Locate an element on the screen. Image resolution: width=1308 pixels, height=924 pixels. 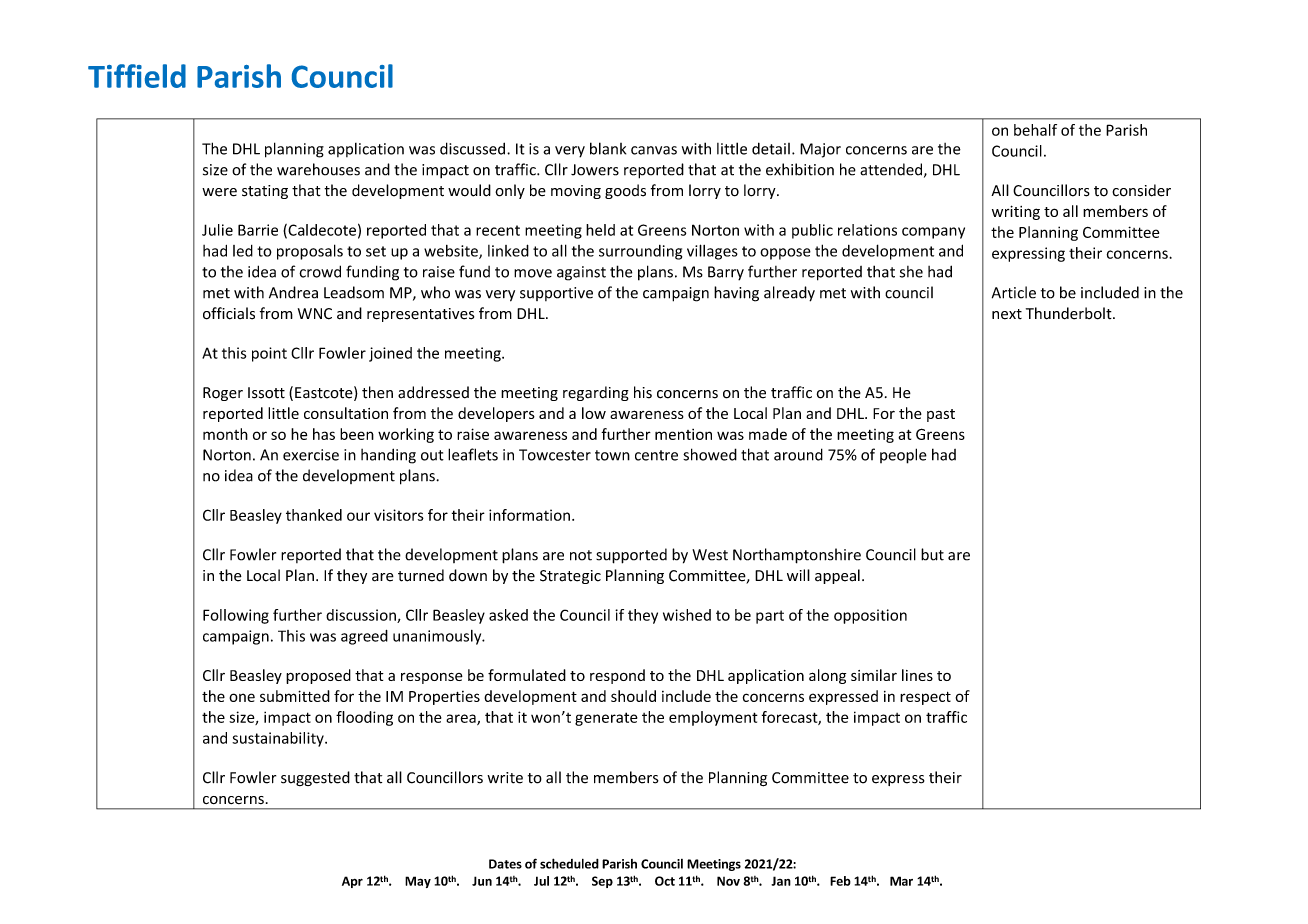
behalf is located at coordinates (1035, 130).
